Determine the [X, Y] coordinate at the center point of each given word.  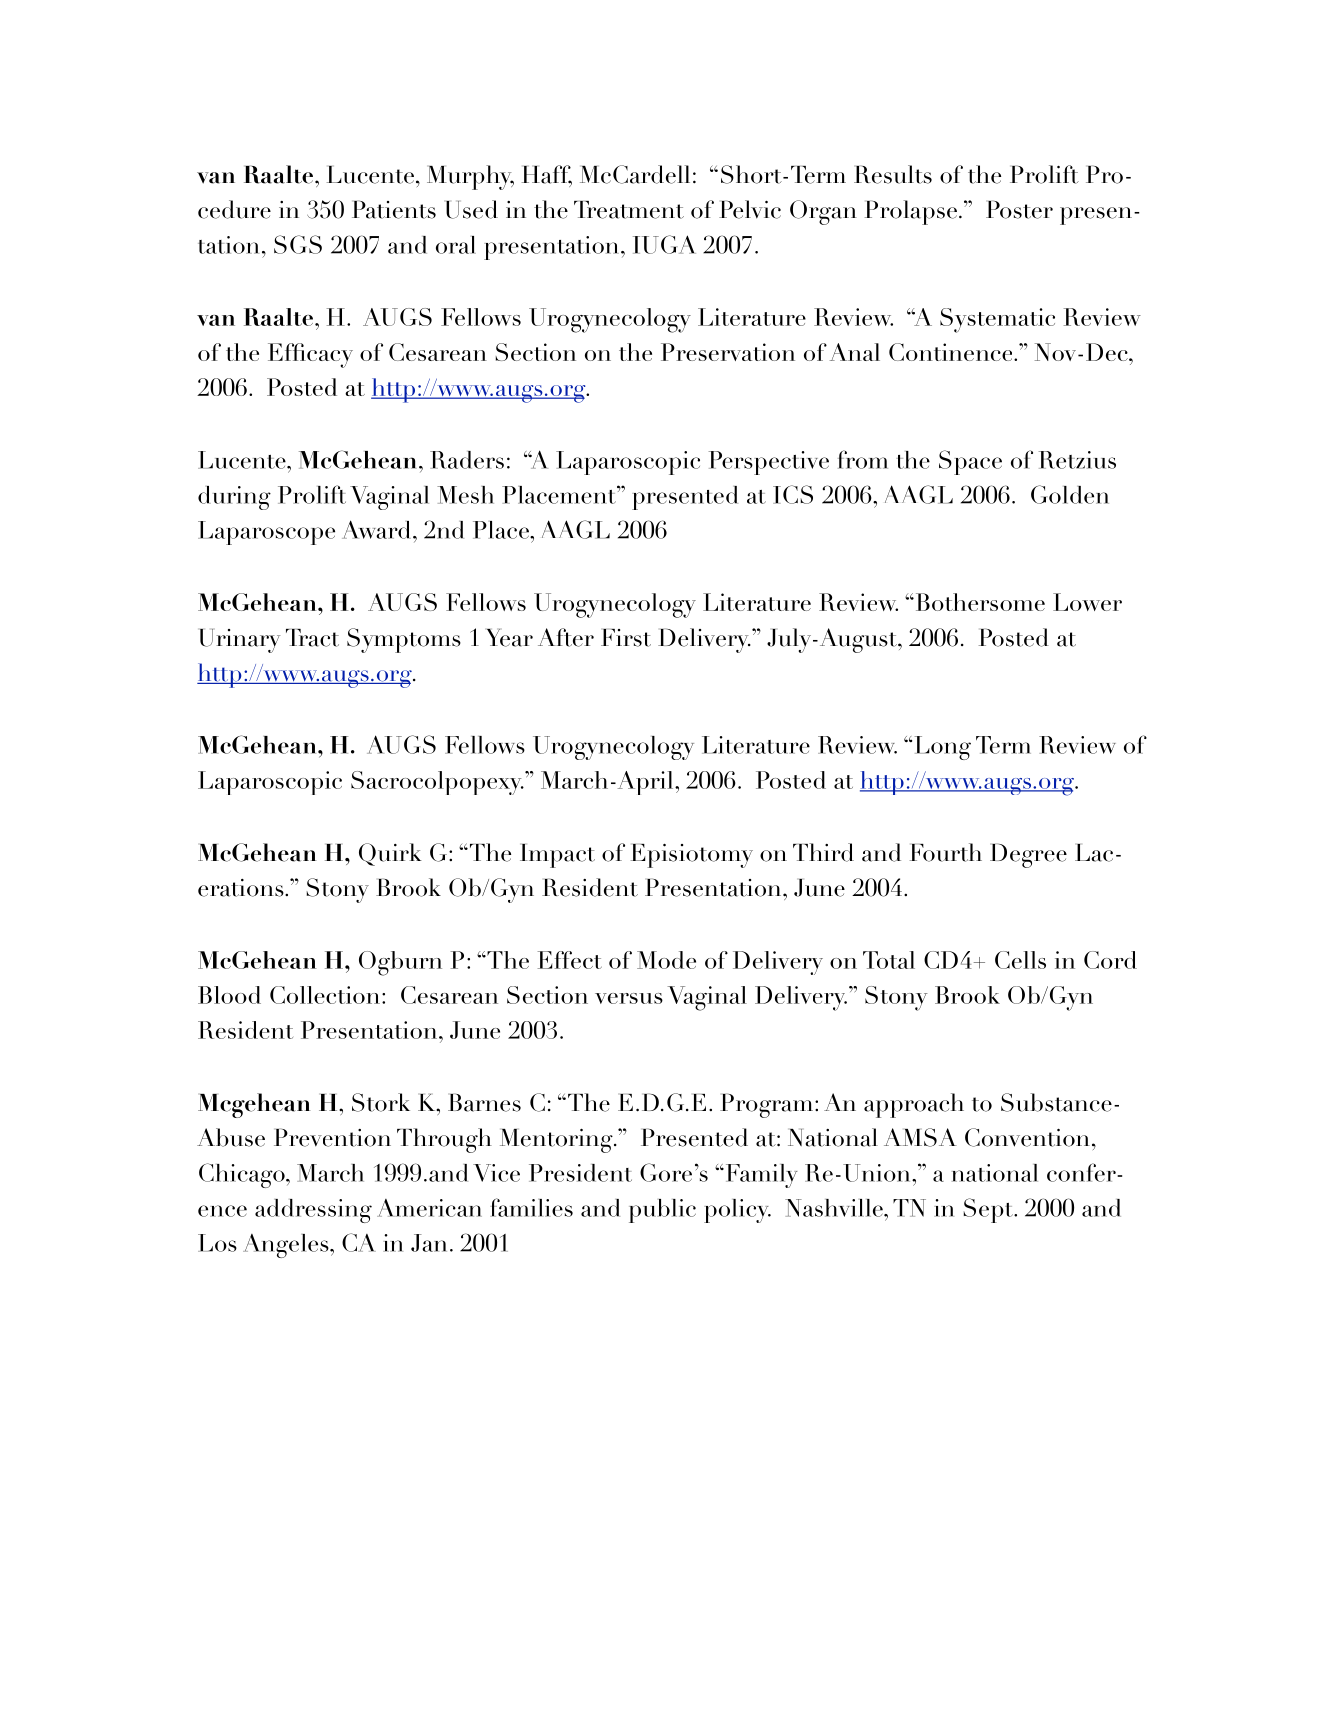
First [626, 638]
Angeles [287, 1246]
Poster [1019, 209]
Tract [312, 638]
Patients [394, 209]
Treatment [629, 210]
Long [943, 748]
